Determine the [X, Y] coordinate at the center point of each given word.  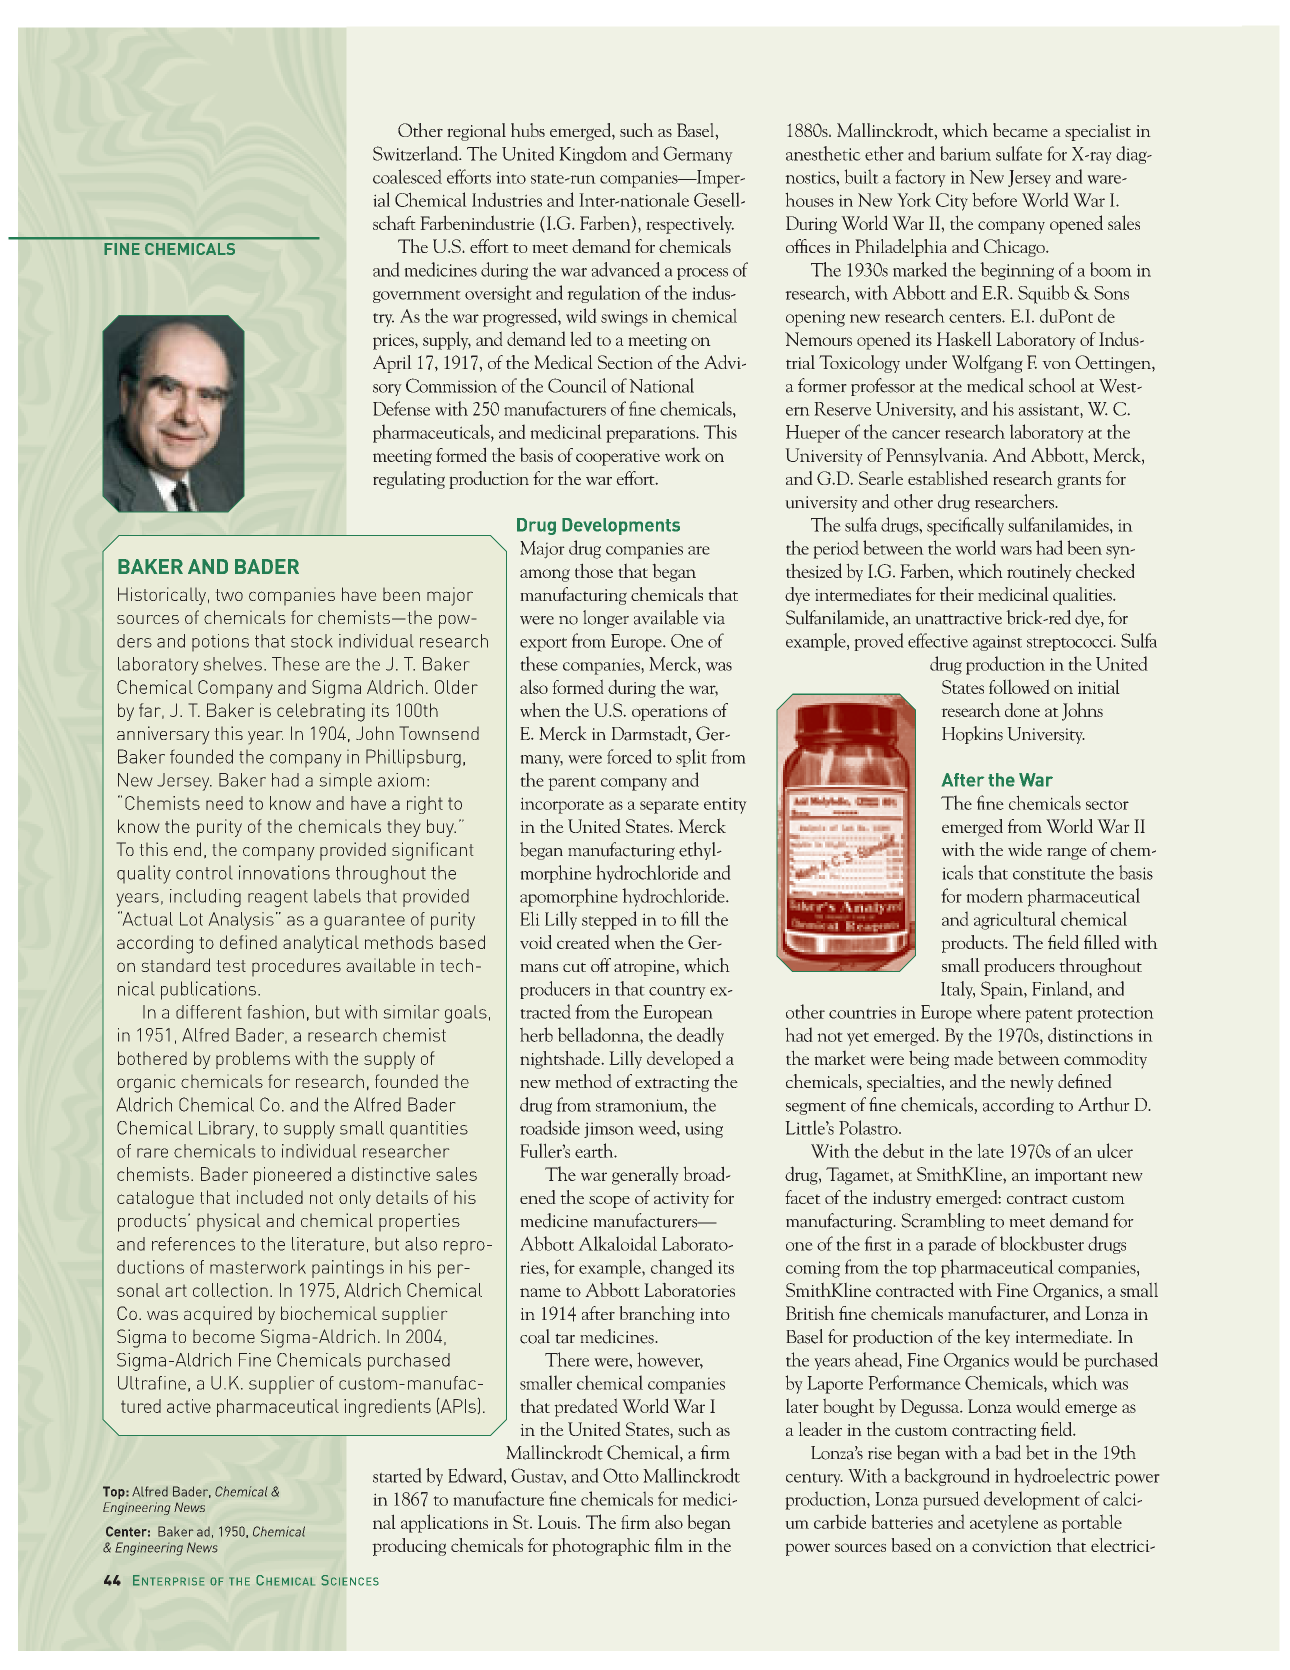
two [229, 595]
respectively [690, 225]
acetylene [1004, 1523]
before [994, 199]
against [997, 643]
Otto [621, 1475]
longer [606, 619]
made [973, 1057]
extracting [672, 1084]
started [397, 1475]
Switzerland [417, 153]
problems [253, 1060]
